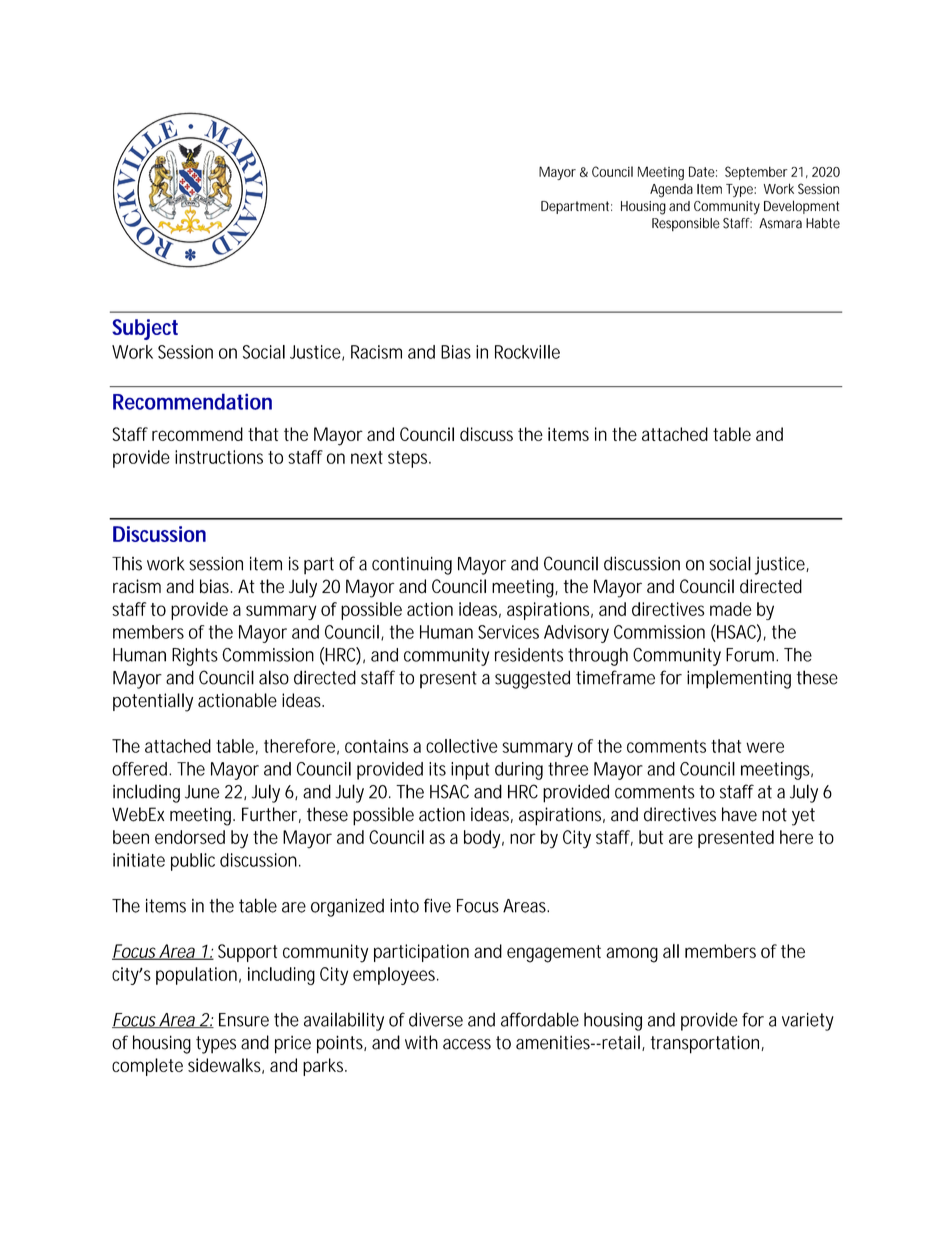 The width and height of the screenshot is (952, 1233). What do you see at coordinates (244, 1020) in the screenshot?
I see `Ensure` at bounding box center [244, 1020].
